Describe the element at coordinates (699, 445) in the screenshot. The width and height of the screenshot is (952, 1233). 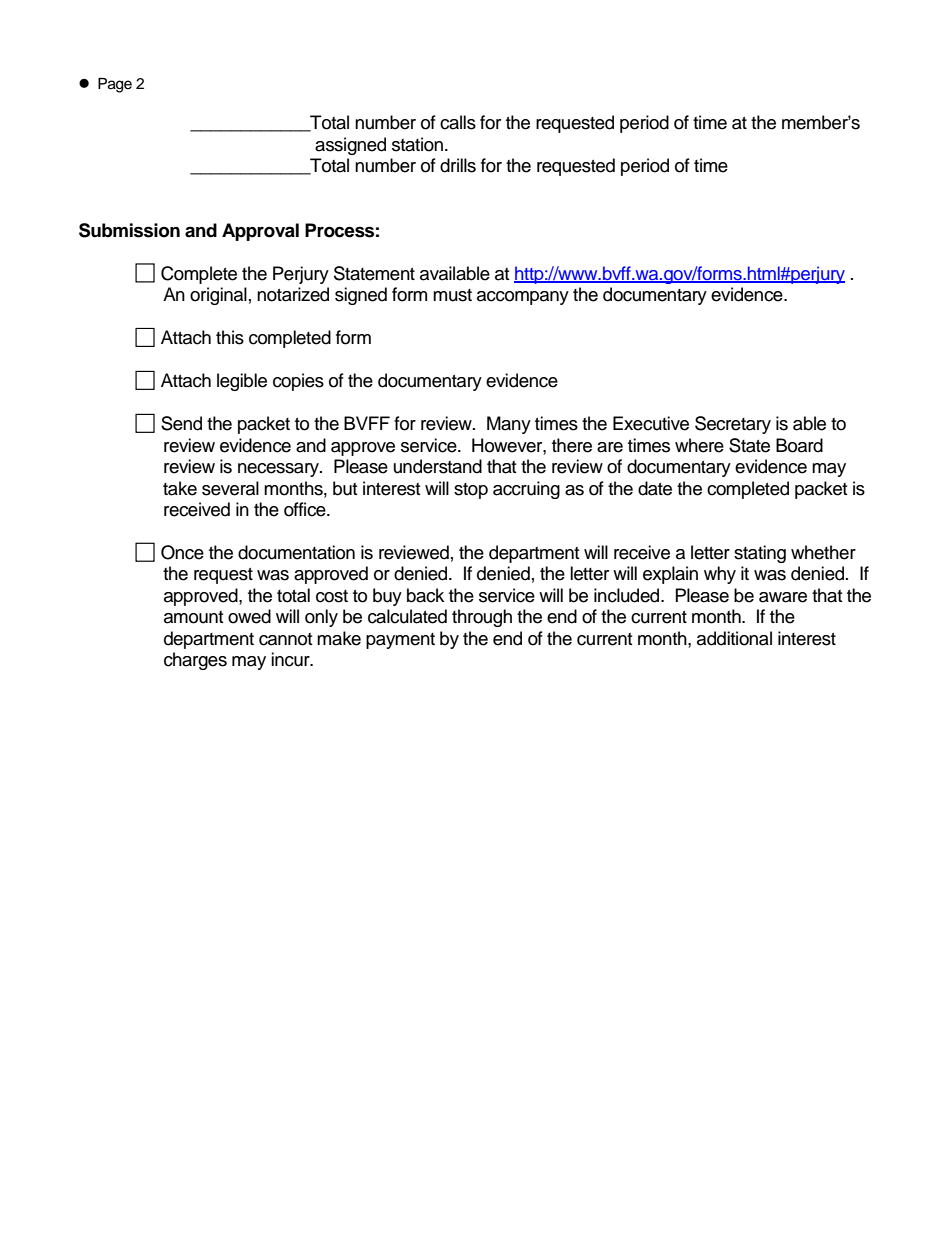
I see `where` at that location.
